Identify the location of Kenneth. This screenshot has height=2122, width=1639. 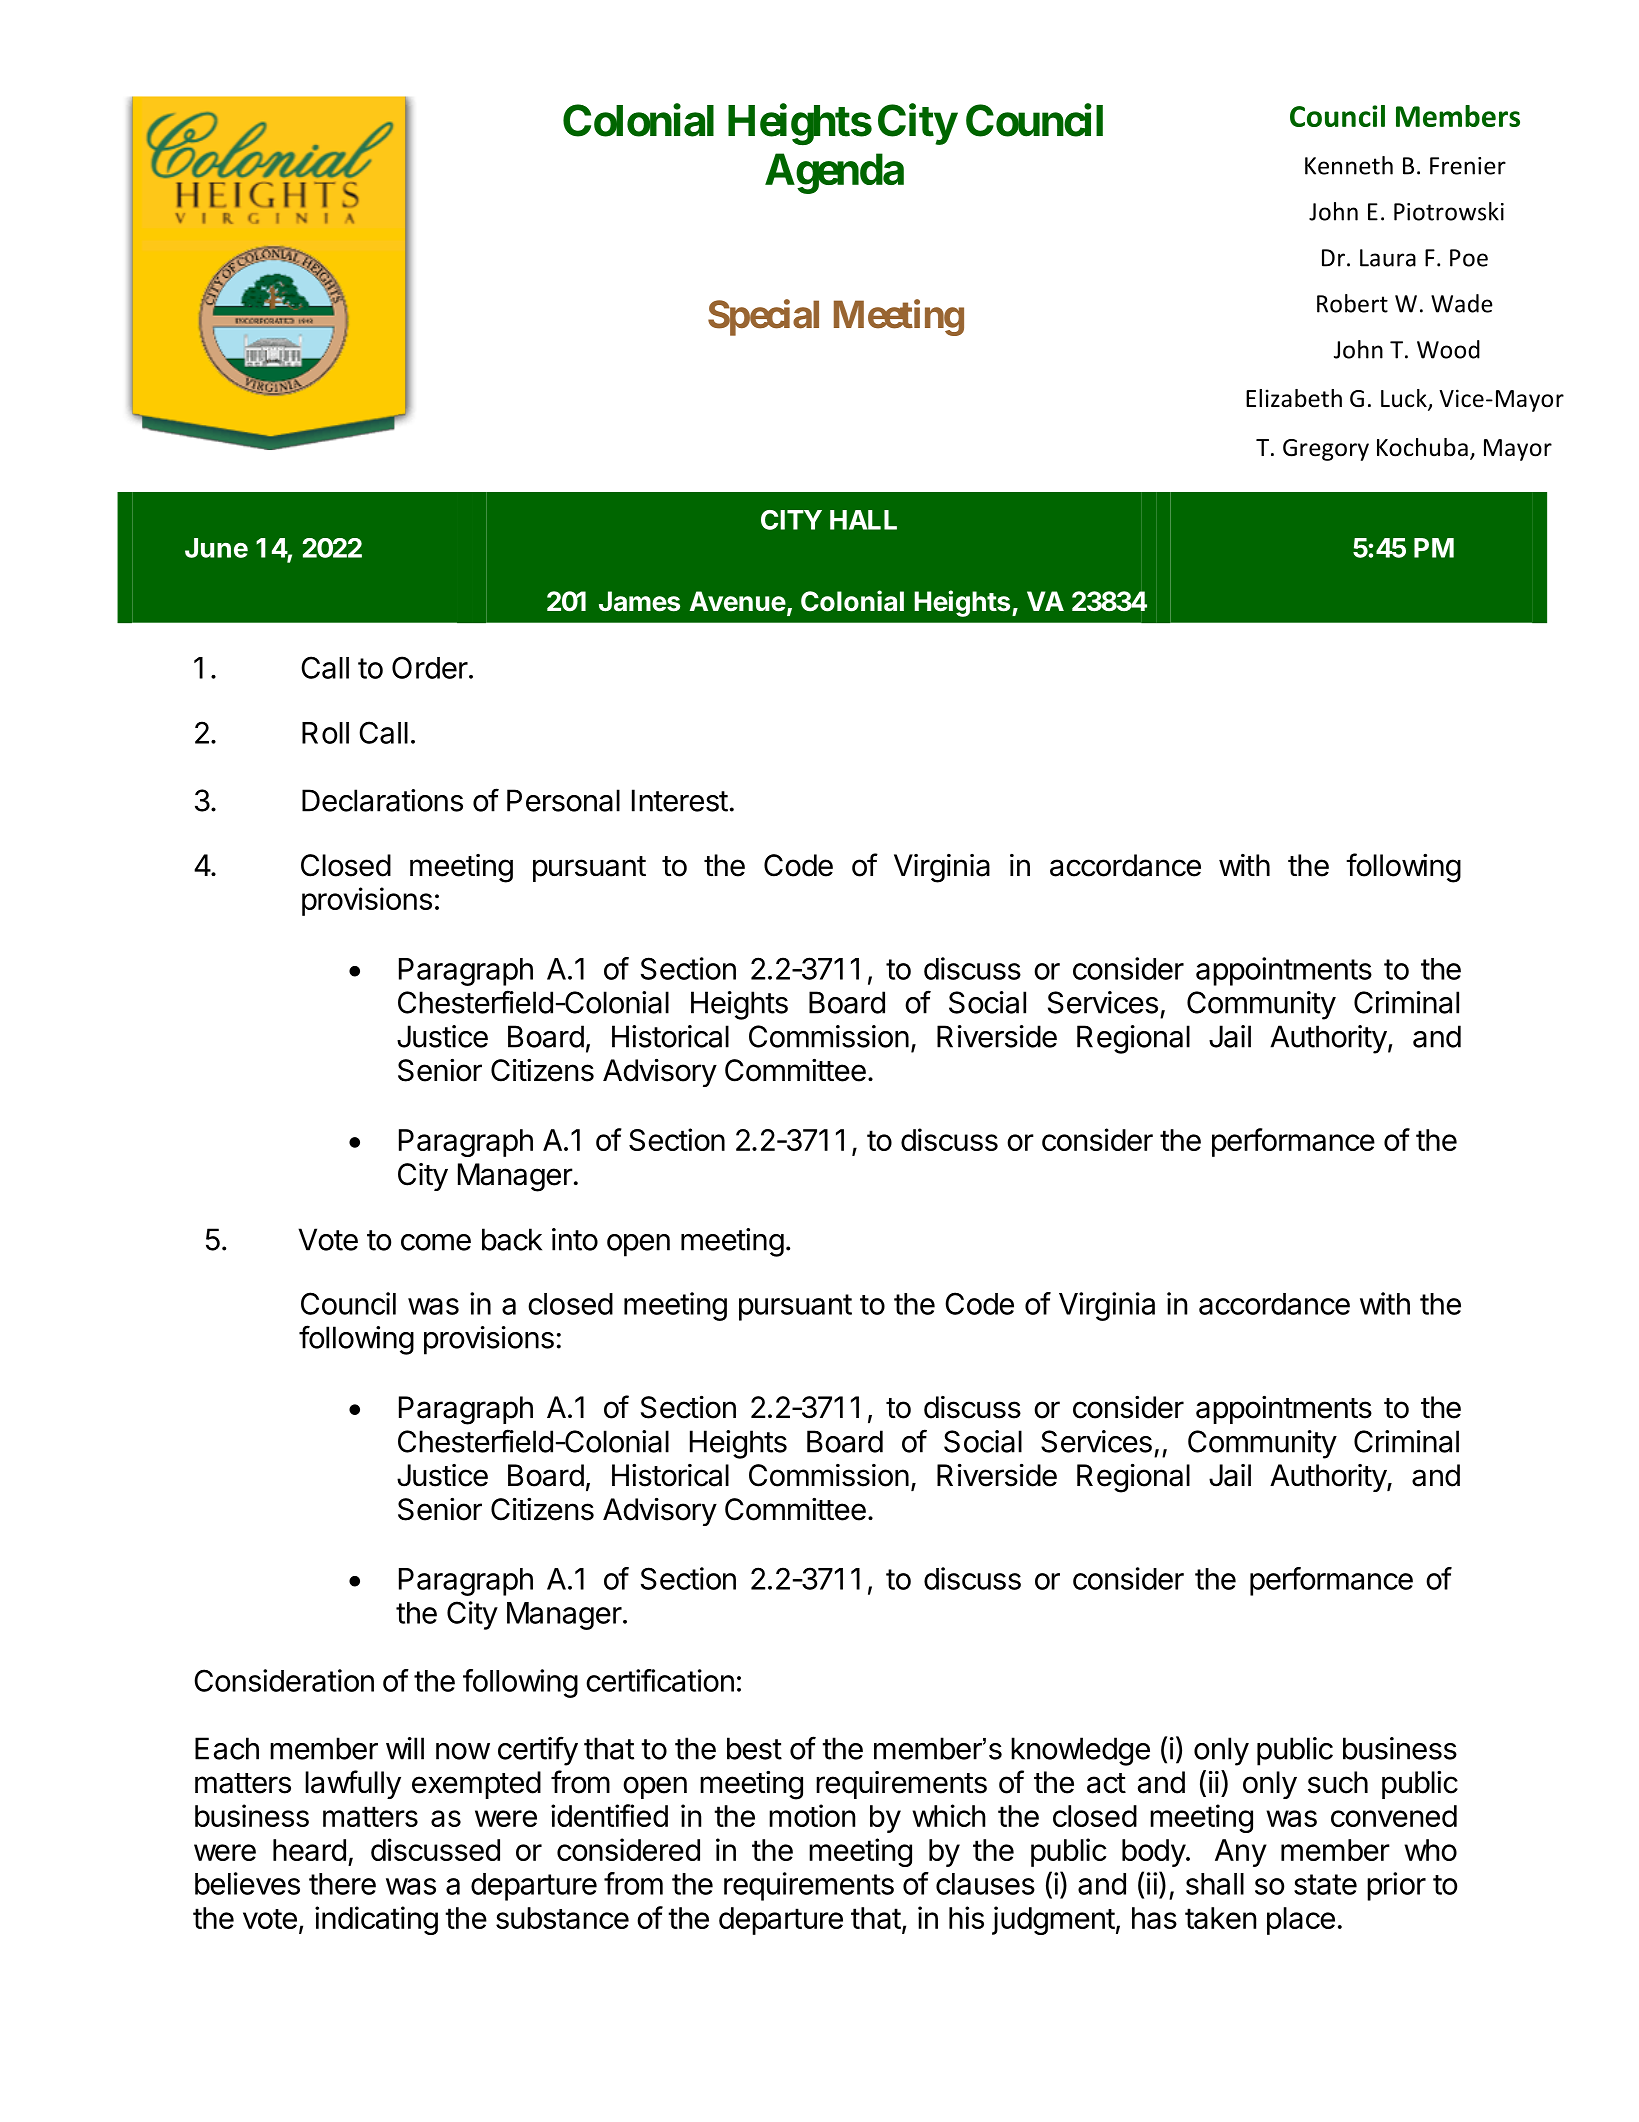
(1349, 165).
